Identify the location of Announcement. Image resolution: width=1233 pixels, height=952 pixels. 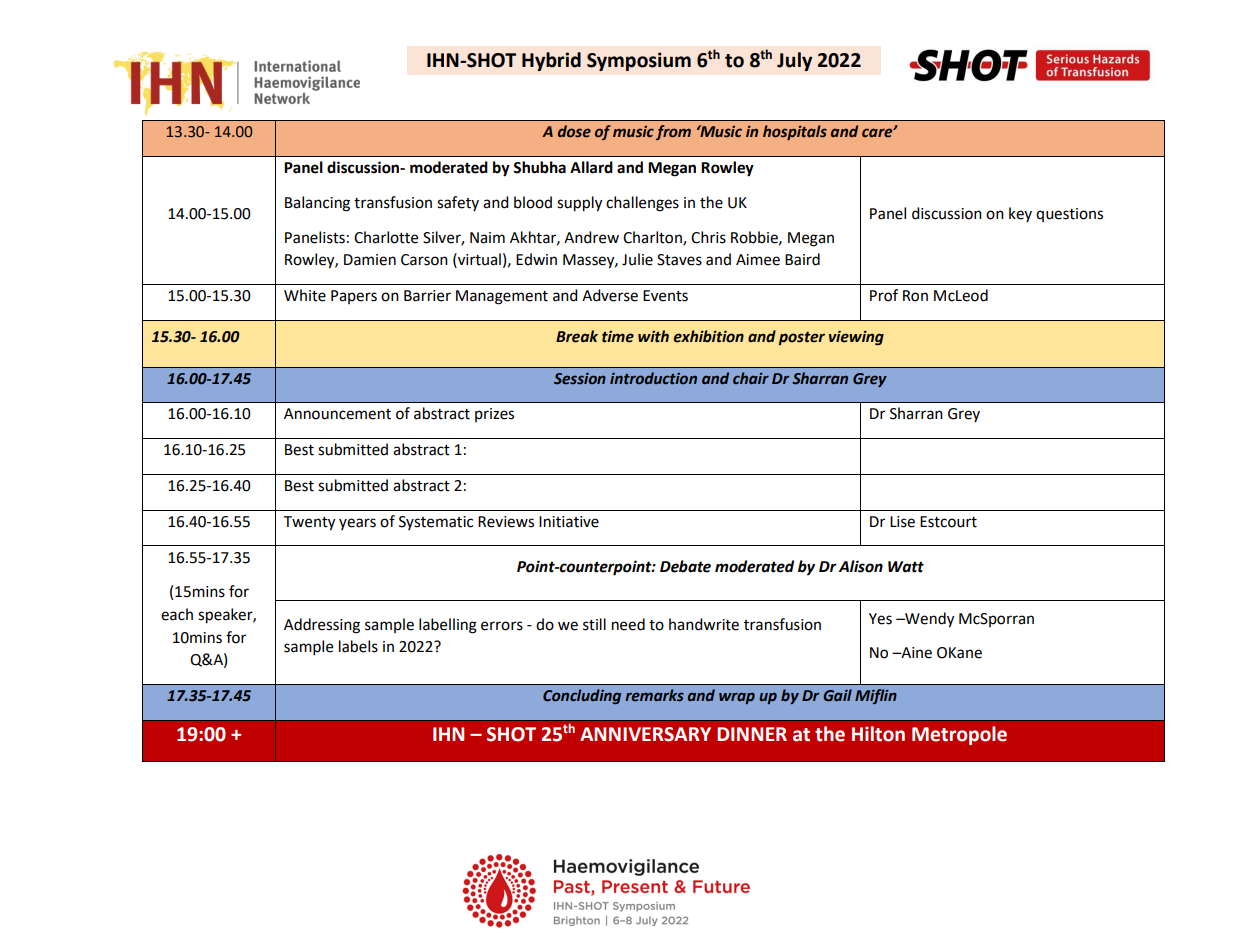
(337, 414).
